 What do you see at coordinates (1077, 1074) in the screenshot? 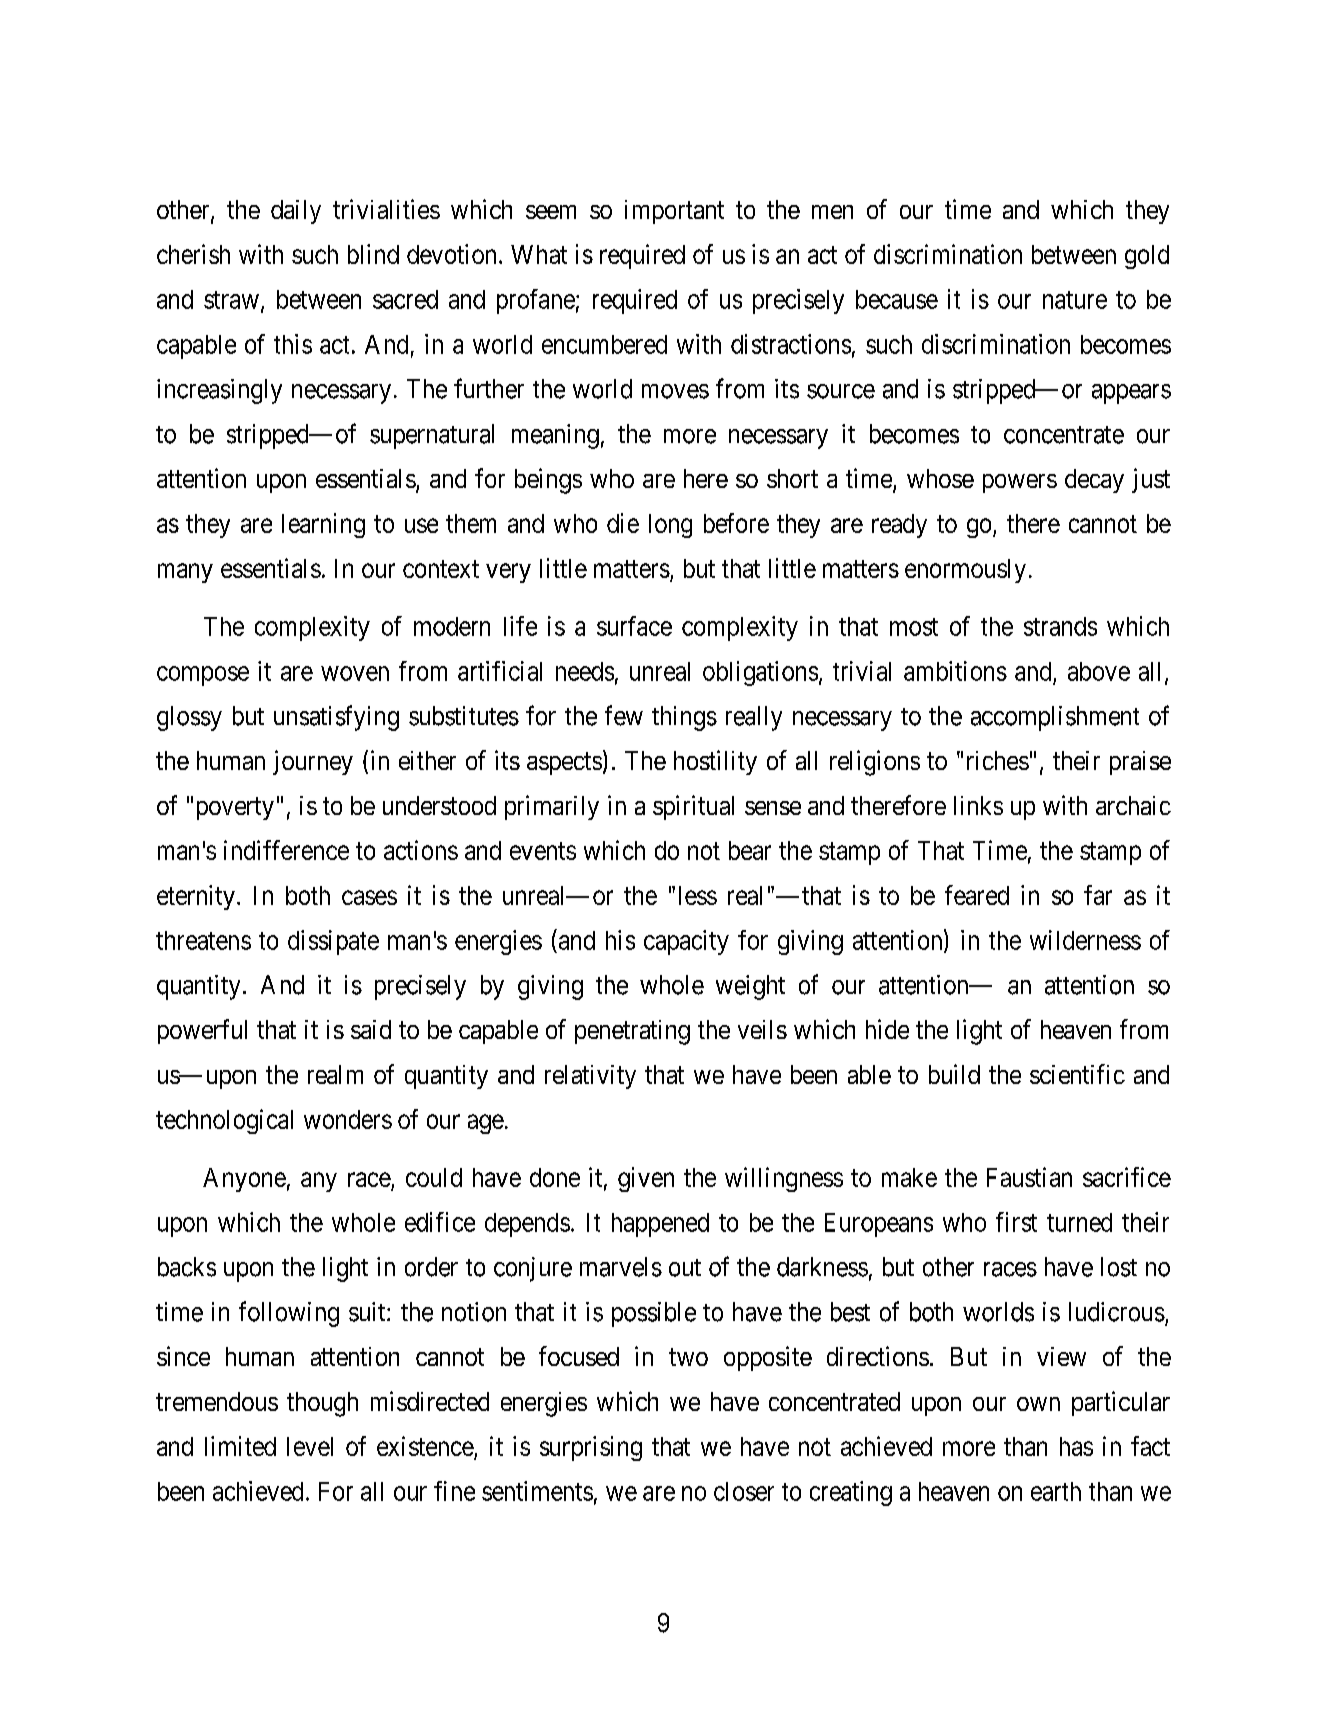
I see `scientific` at bounding box center [1077, 1074].
